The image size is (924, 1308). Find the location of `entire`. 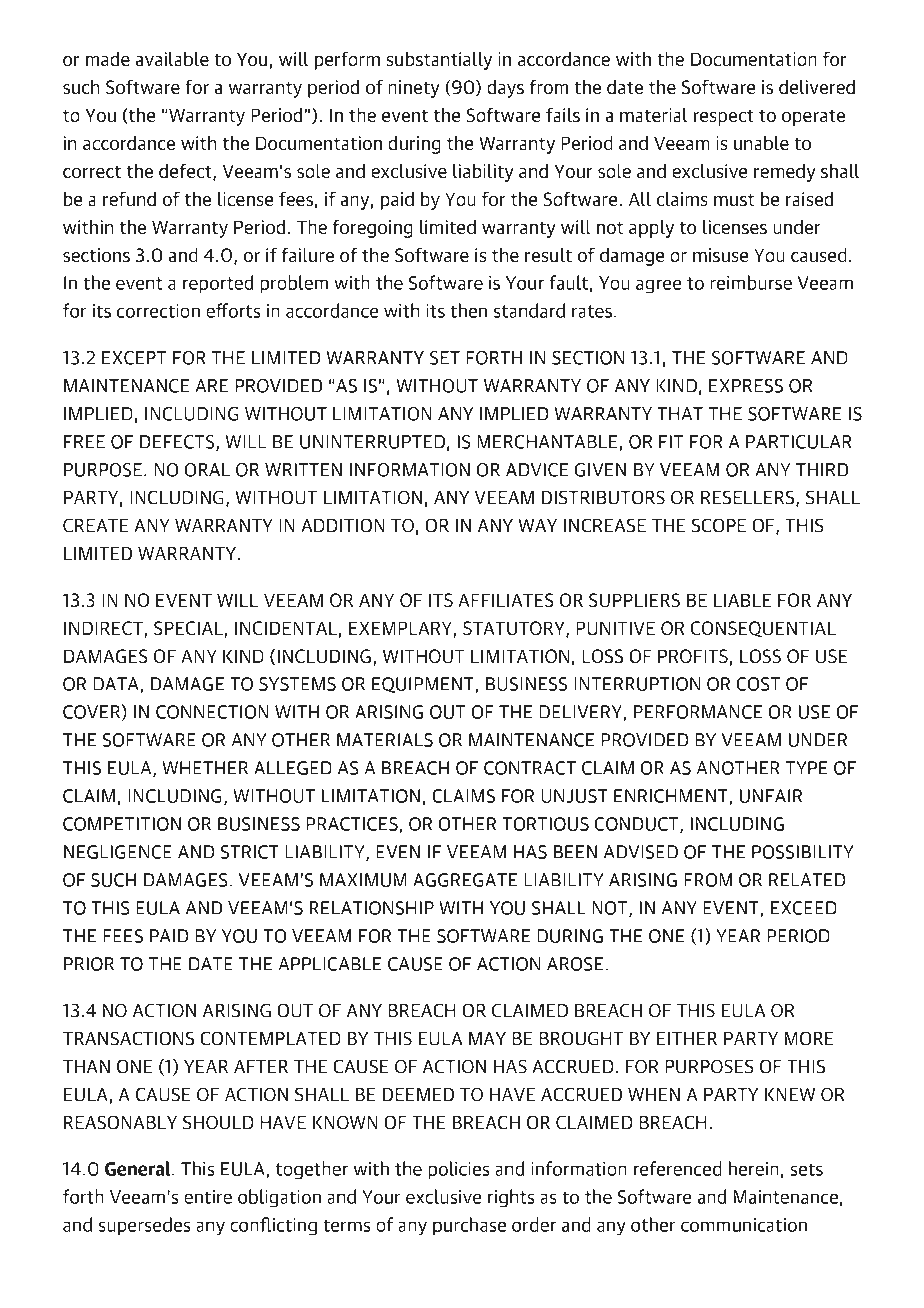

entire is located at coordinates (208, 1197).
